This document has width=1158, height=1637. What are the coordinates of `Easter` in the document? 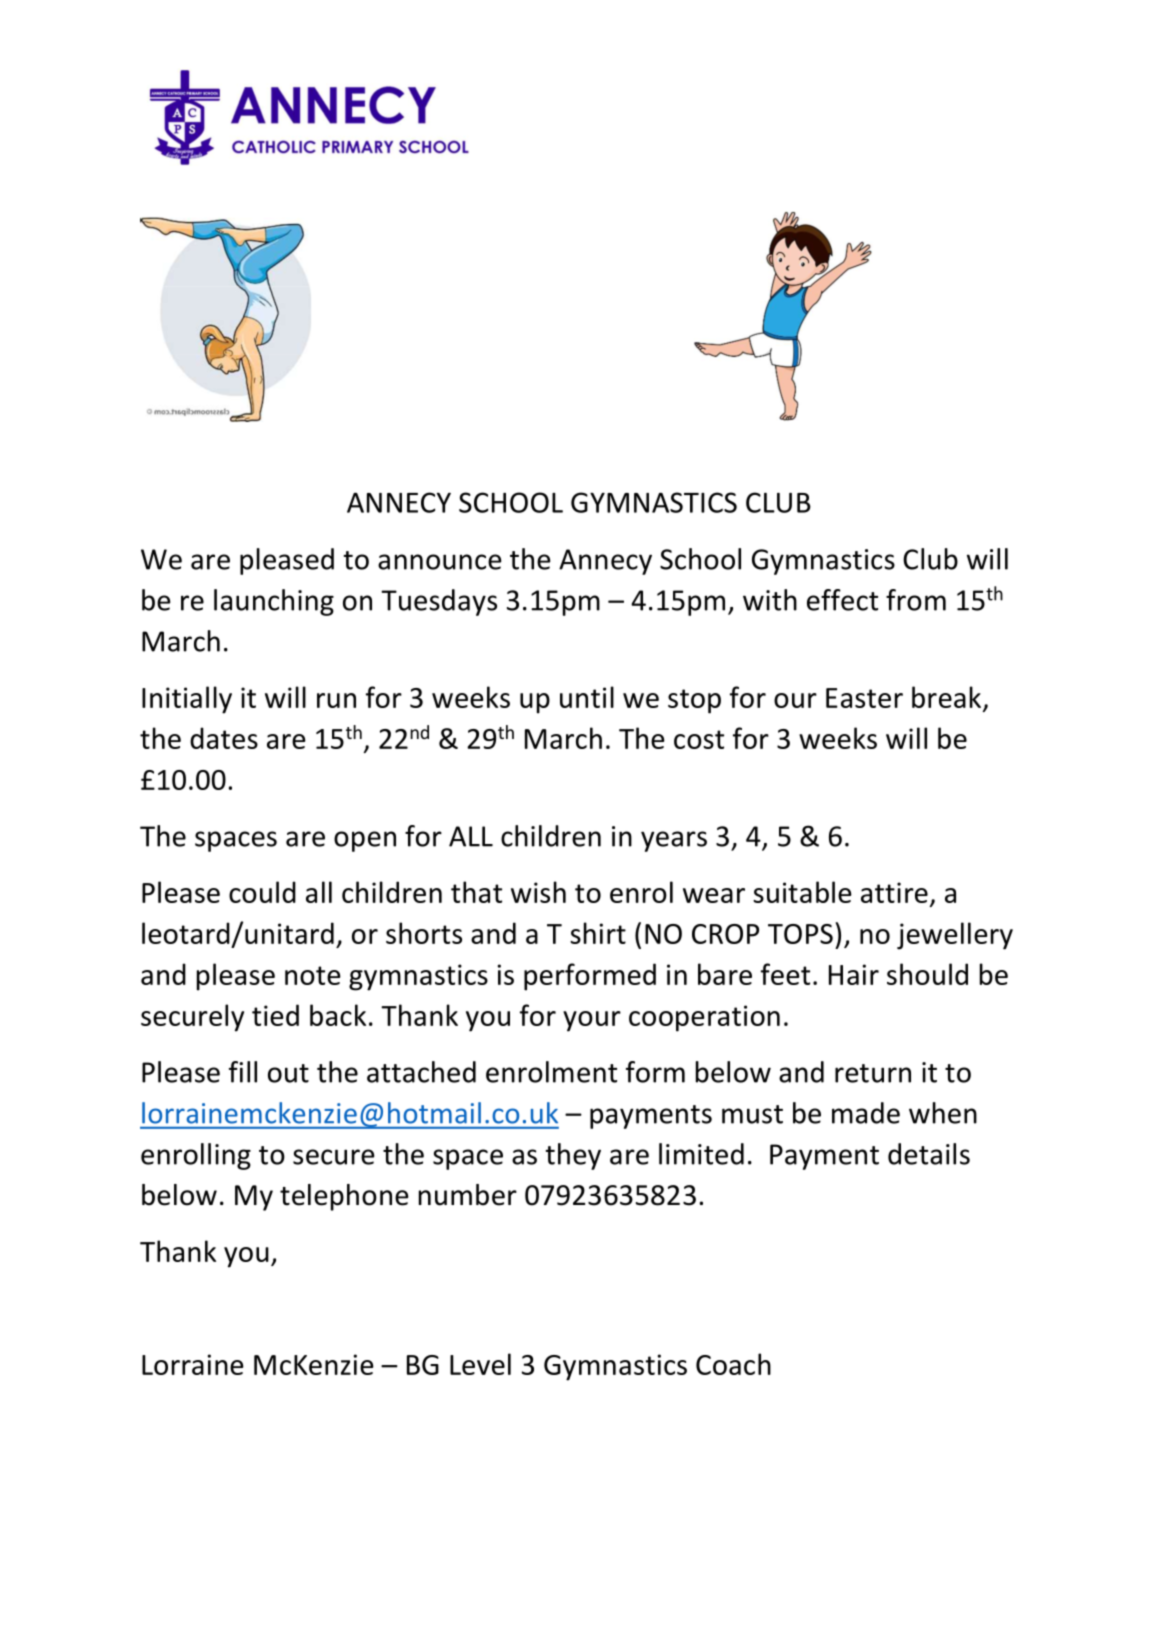 It's located at (864, 698).
